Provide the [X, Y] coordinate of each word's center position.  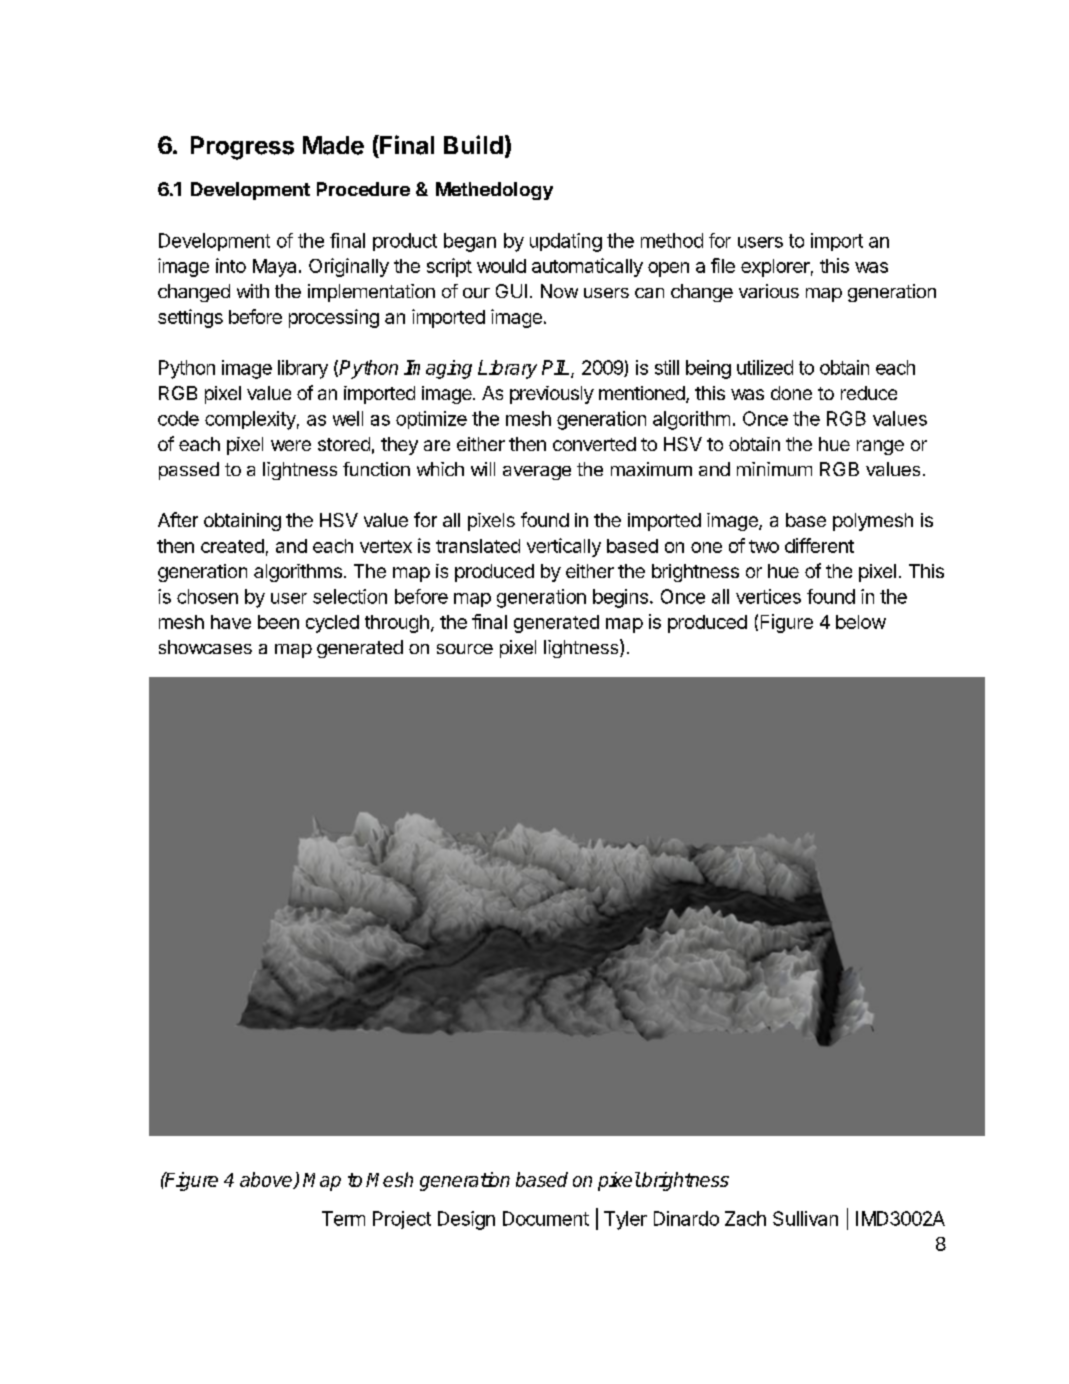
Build [473, 144]
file [723, 265]
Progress [242, 148]
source [465, 649]
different [819, 545]
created [232, 546]
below [861, 622]
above [267, 1180]
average [537, 473]
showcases [205, 647]
